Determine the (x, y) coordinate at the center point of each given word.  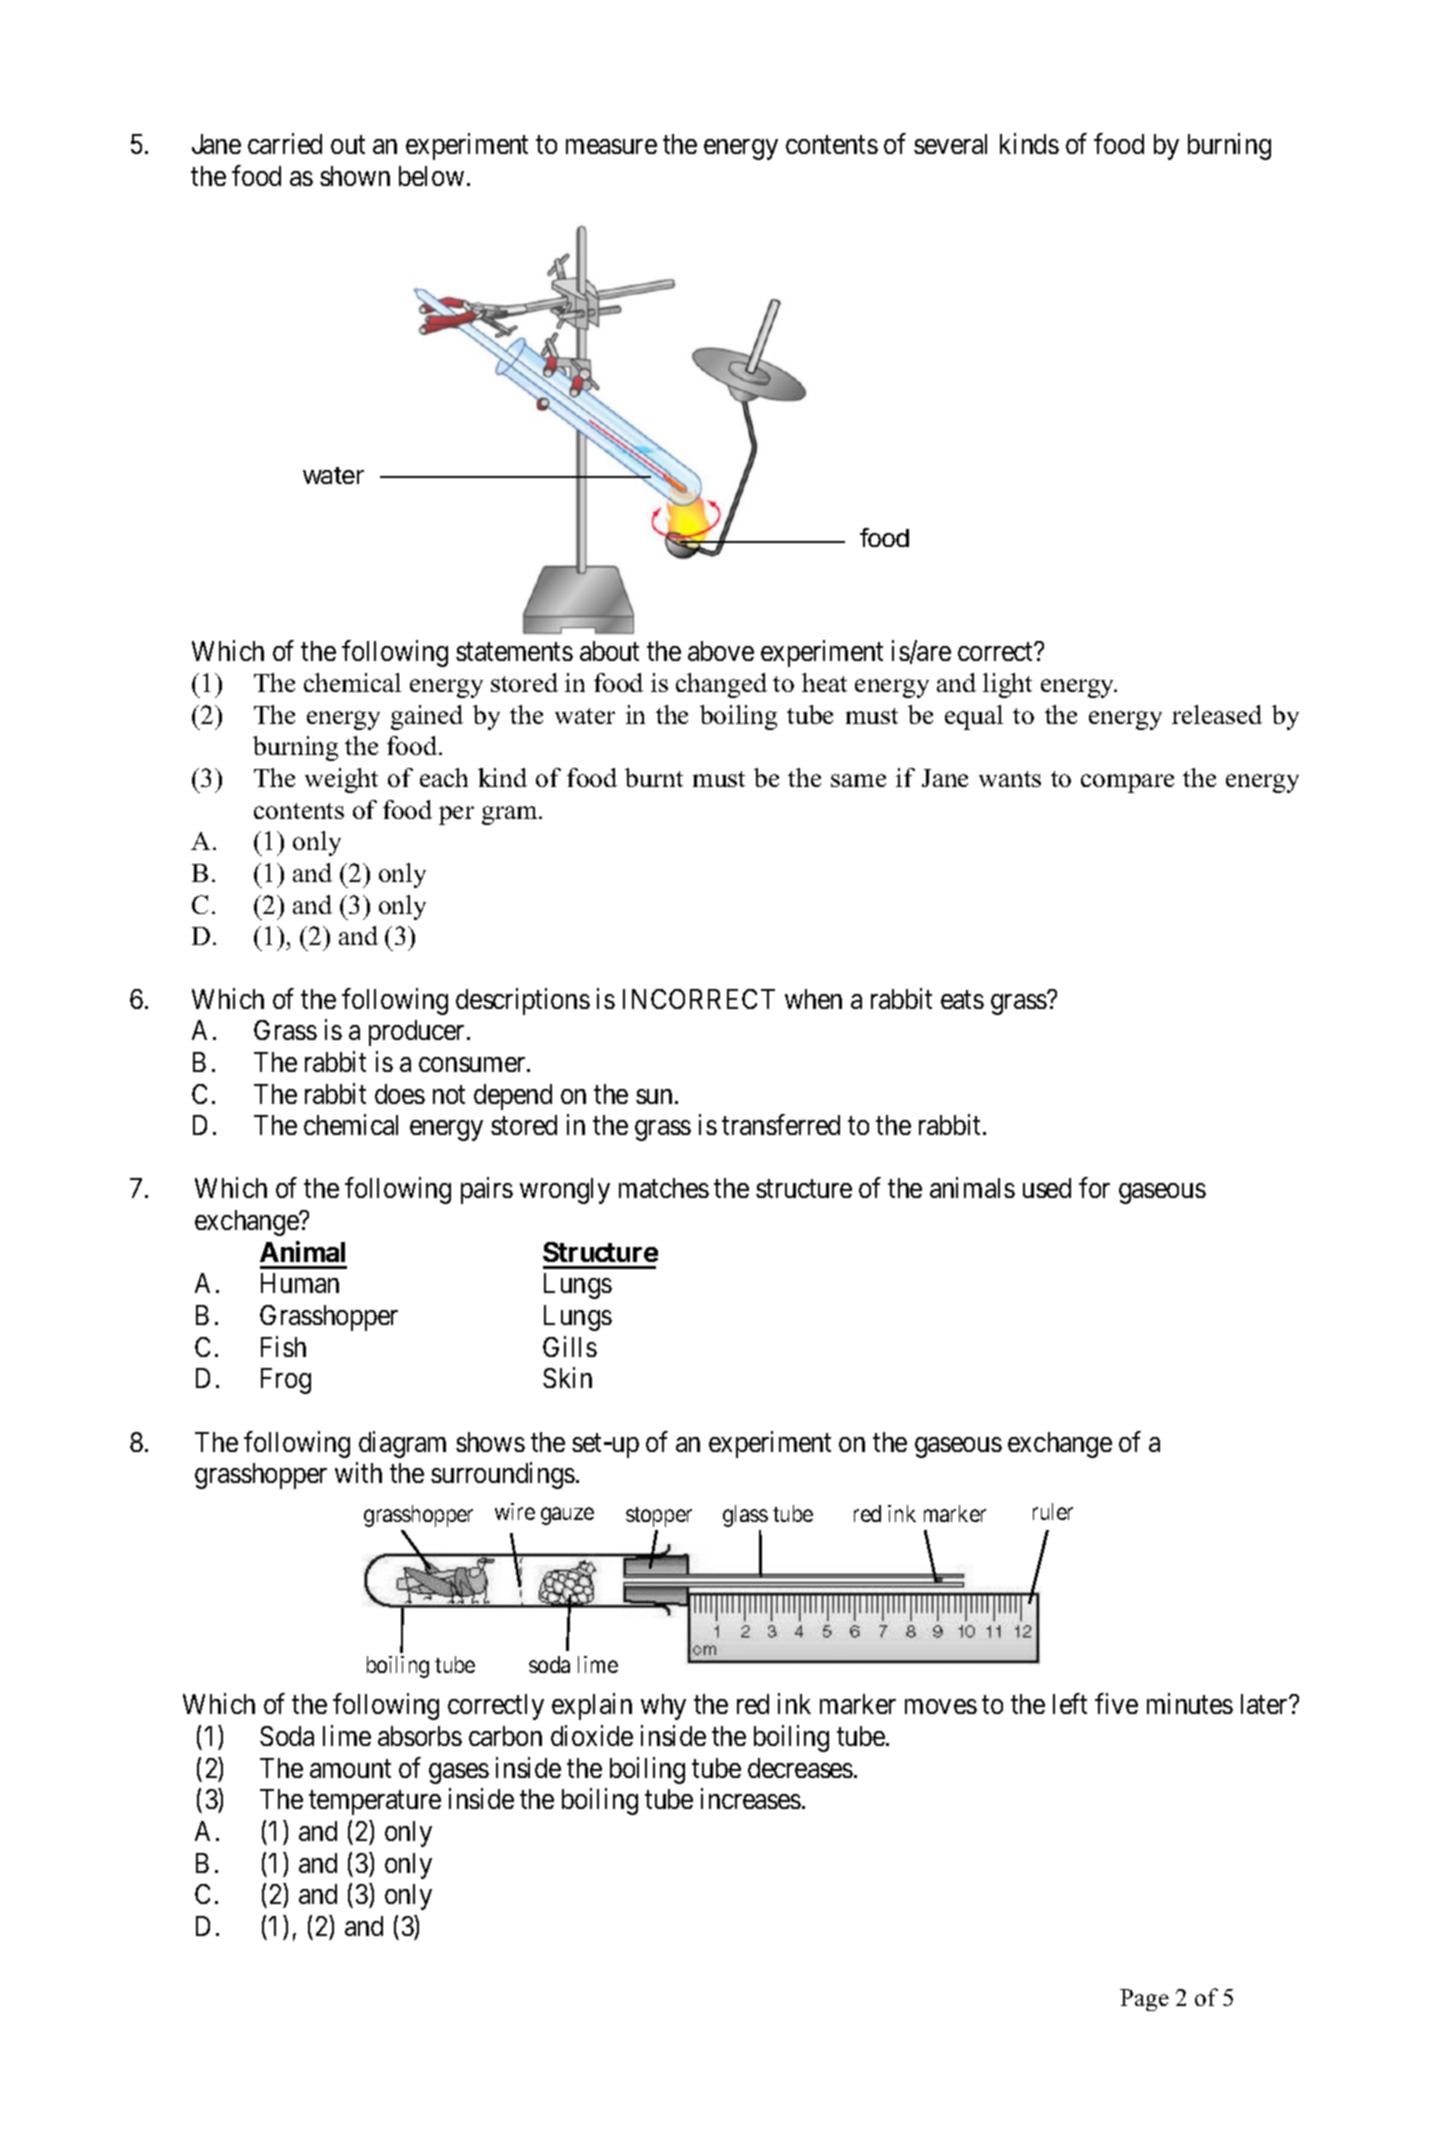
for (1094, 1188)
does (400, 1094)
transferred (781, 1124)
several (950, 144)
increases (751, 1799)
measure (611, 147)
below (431, 176)
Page (1144, 2000)
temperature (375, 1803)
